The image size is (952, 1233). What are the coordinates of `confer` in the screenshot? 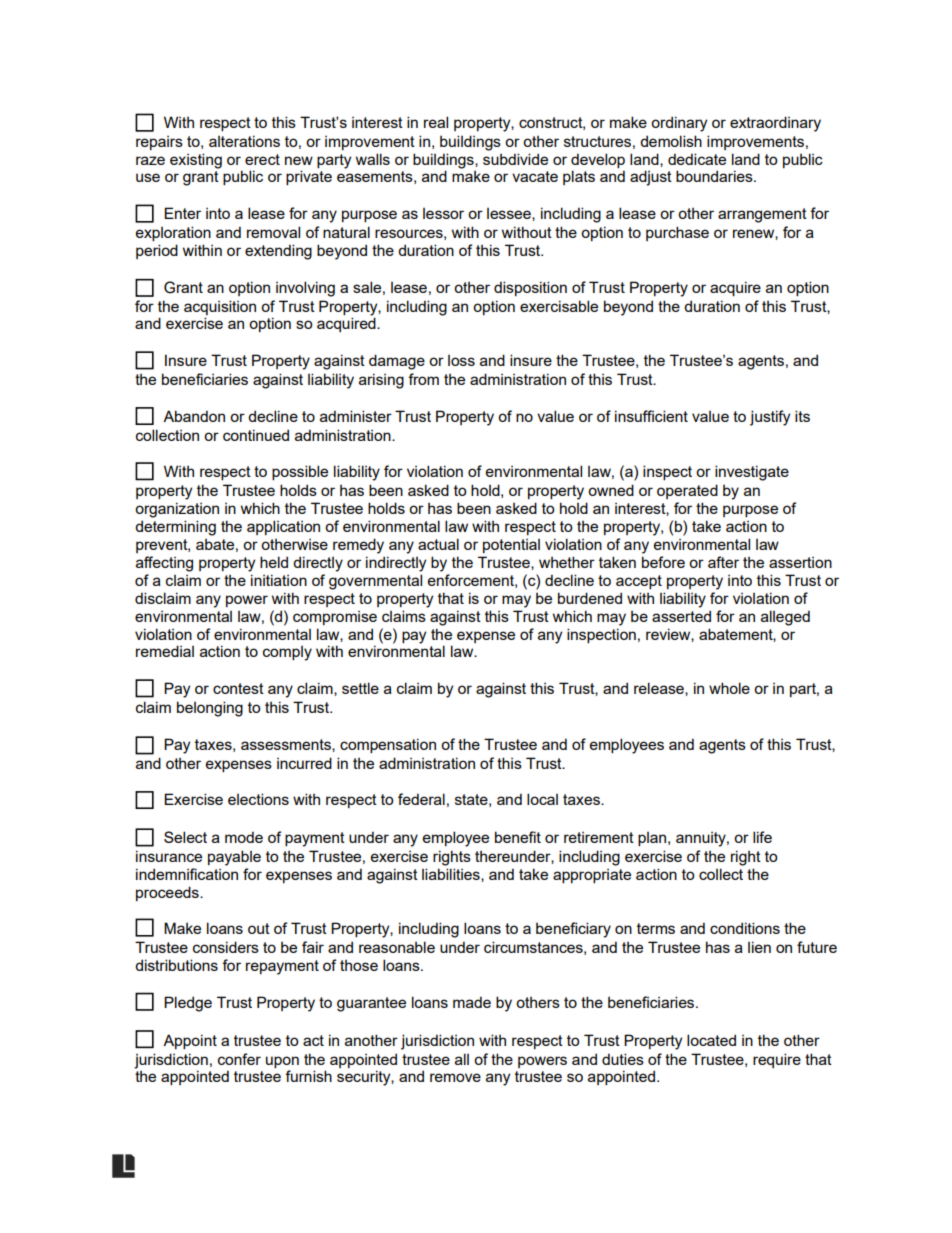 It's located at (239, 1059).
